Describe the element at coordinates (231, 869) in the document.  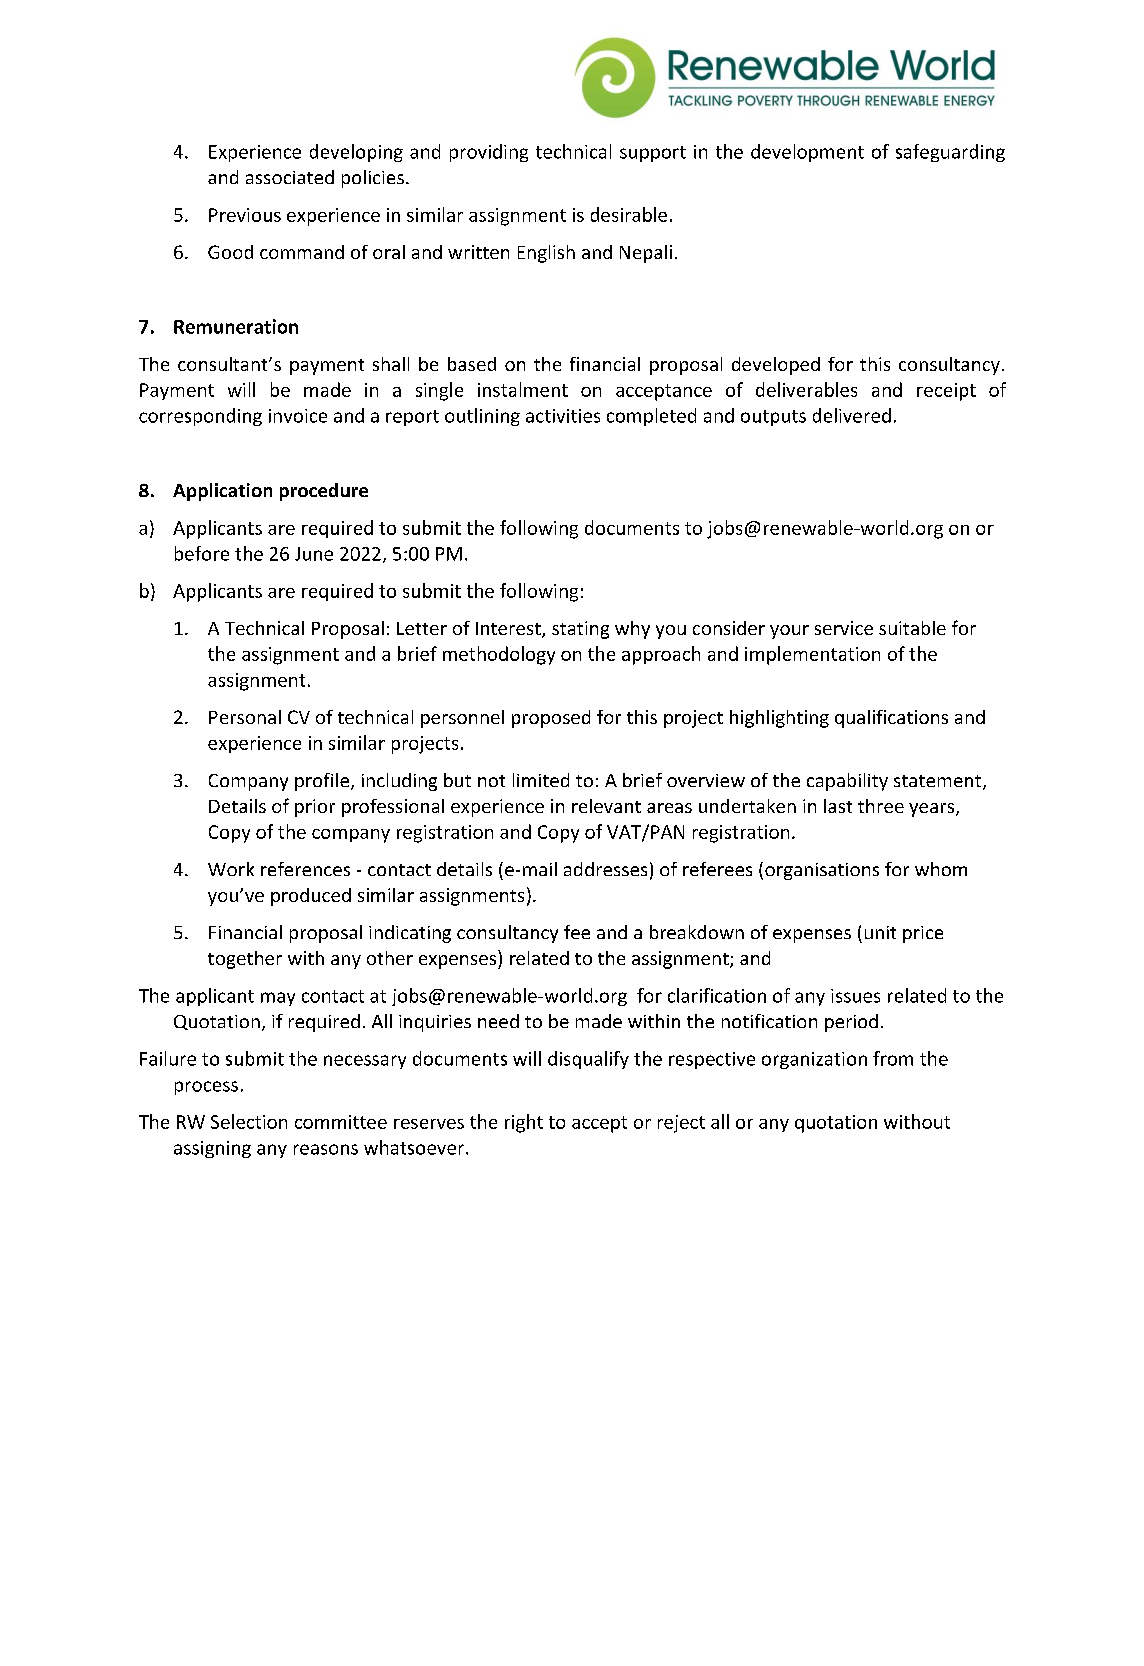
I see `Work` at that location.
